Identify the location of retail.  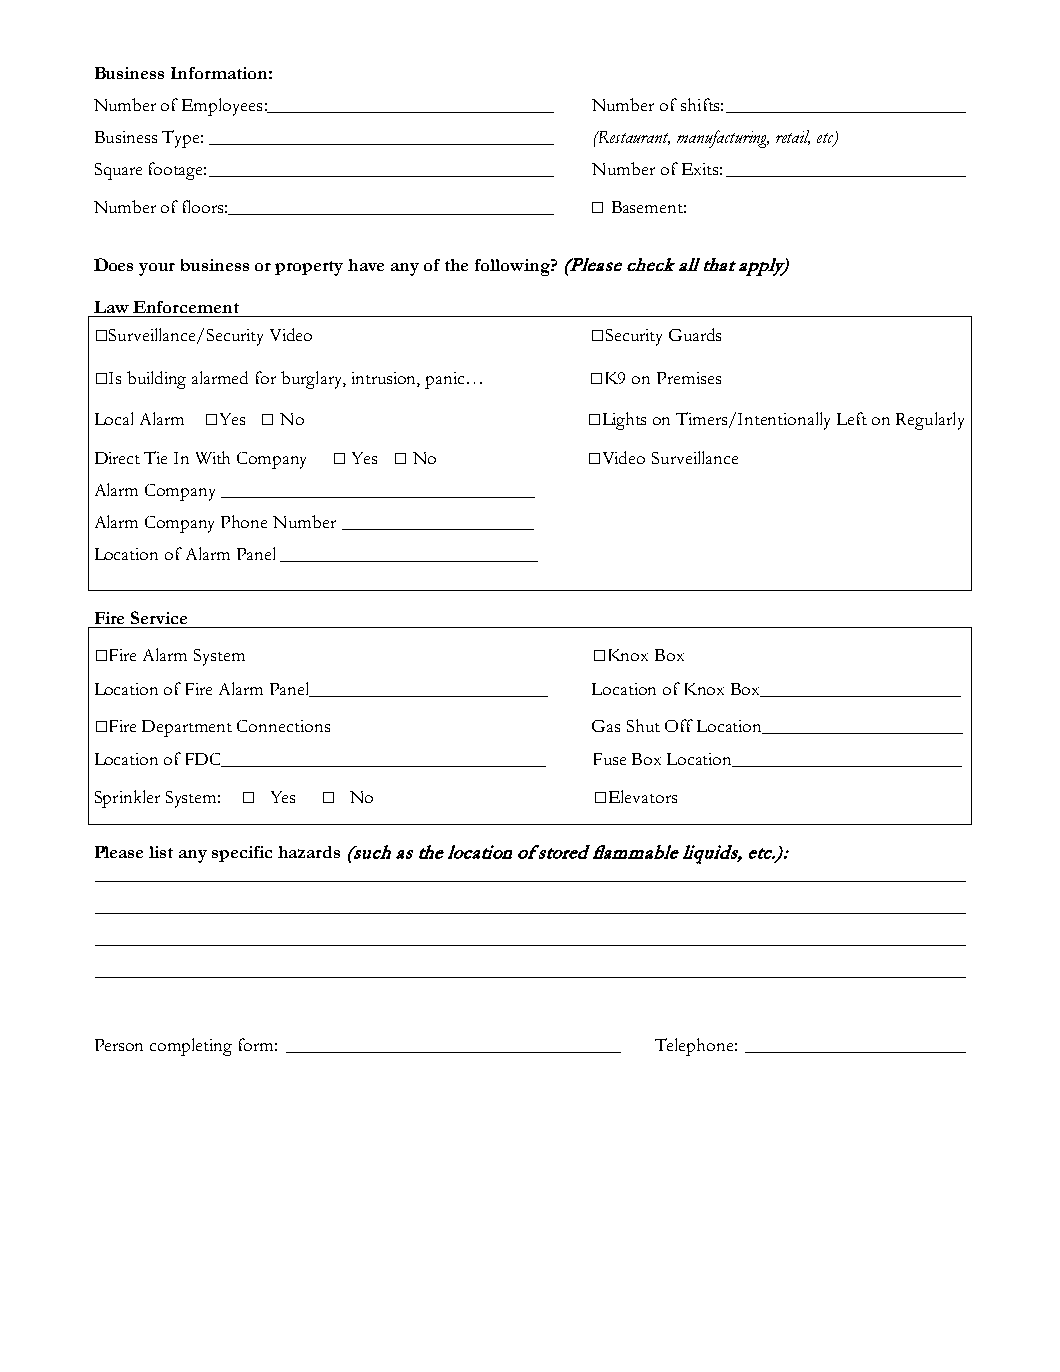
(793, 137).
